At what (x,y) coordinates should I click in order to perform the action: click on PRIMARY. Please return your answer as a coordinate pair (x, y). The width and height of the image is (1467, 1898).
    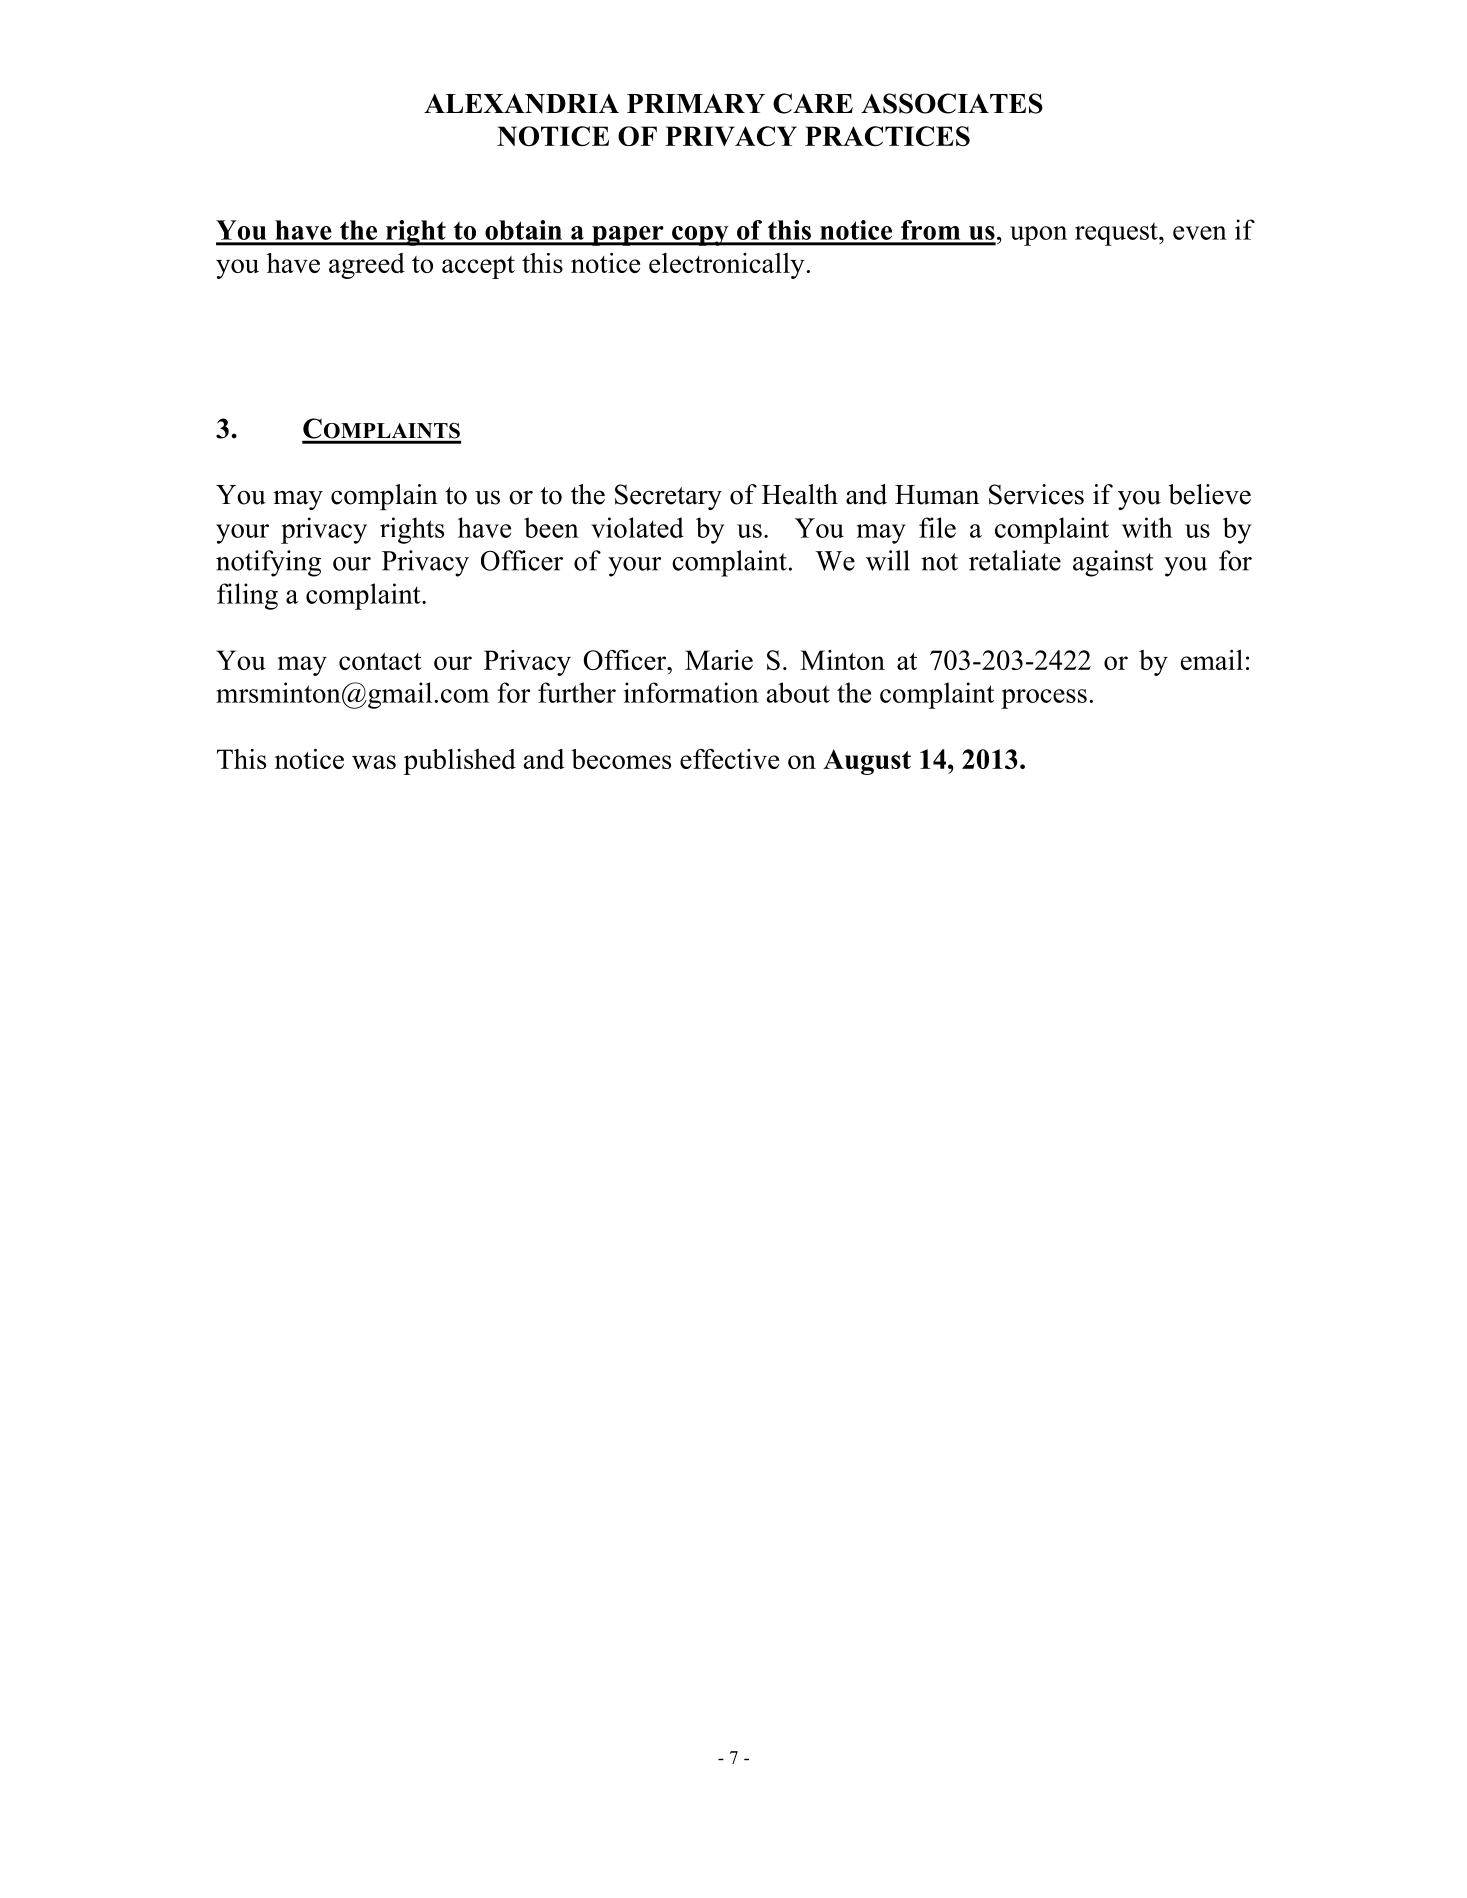
    Looking at the image, I should click on (696, 103).
